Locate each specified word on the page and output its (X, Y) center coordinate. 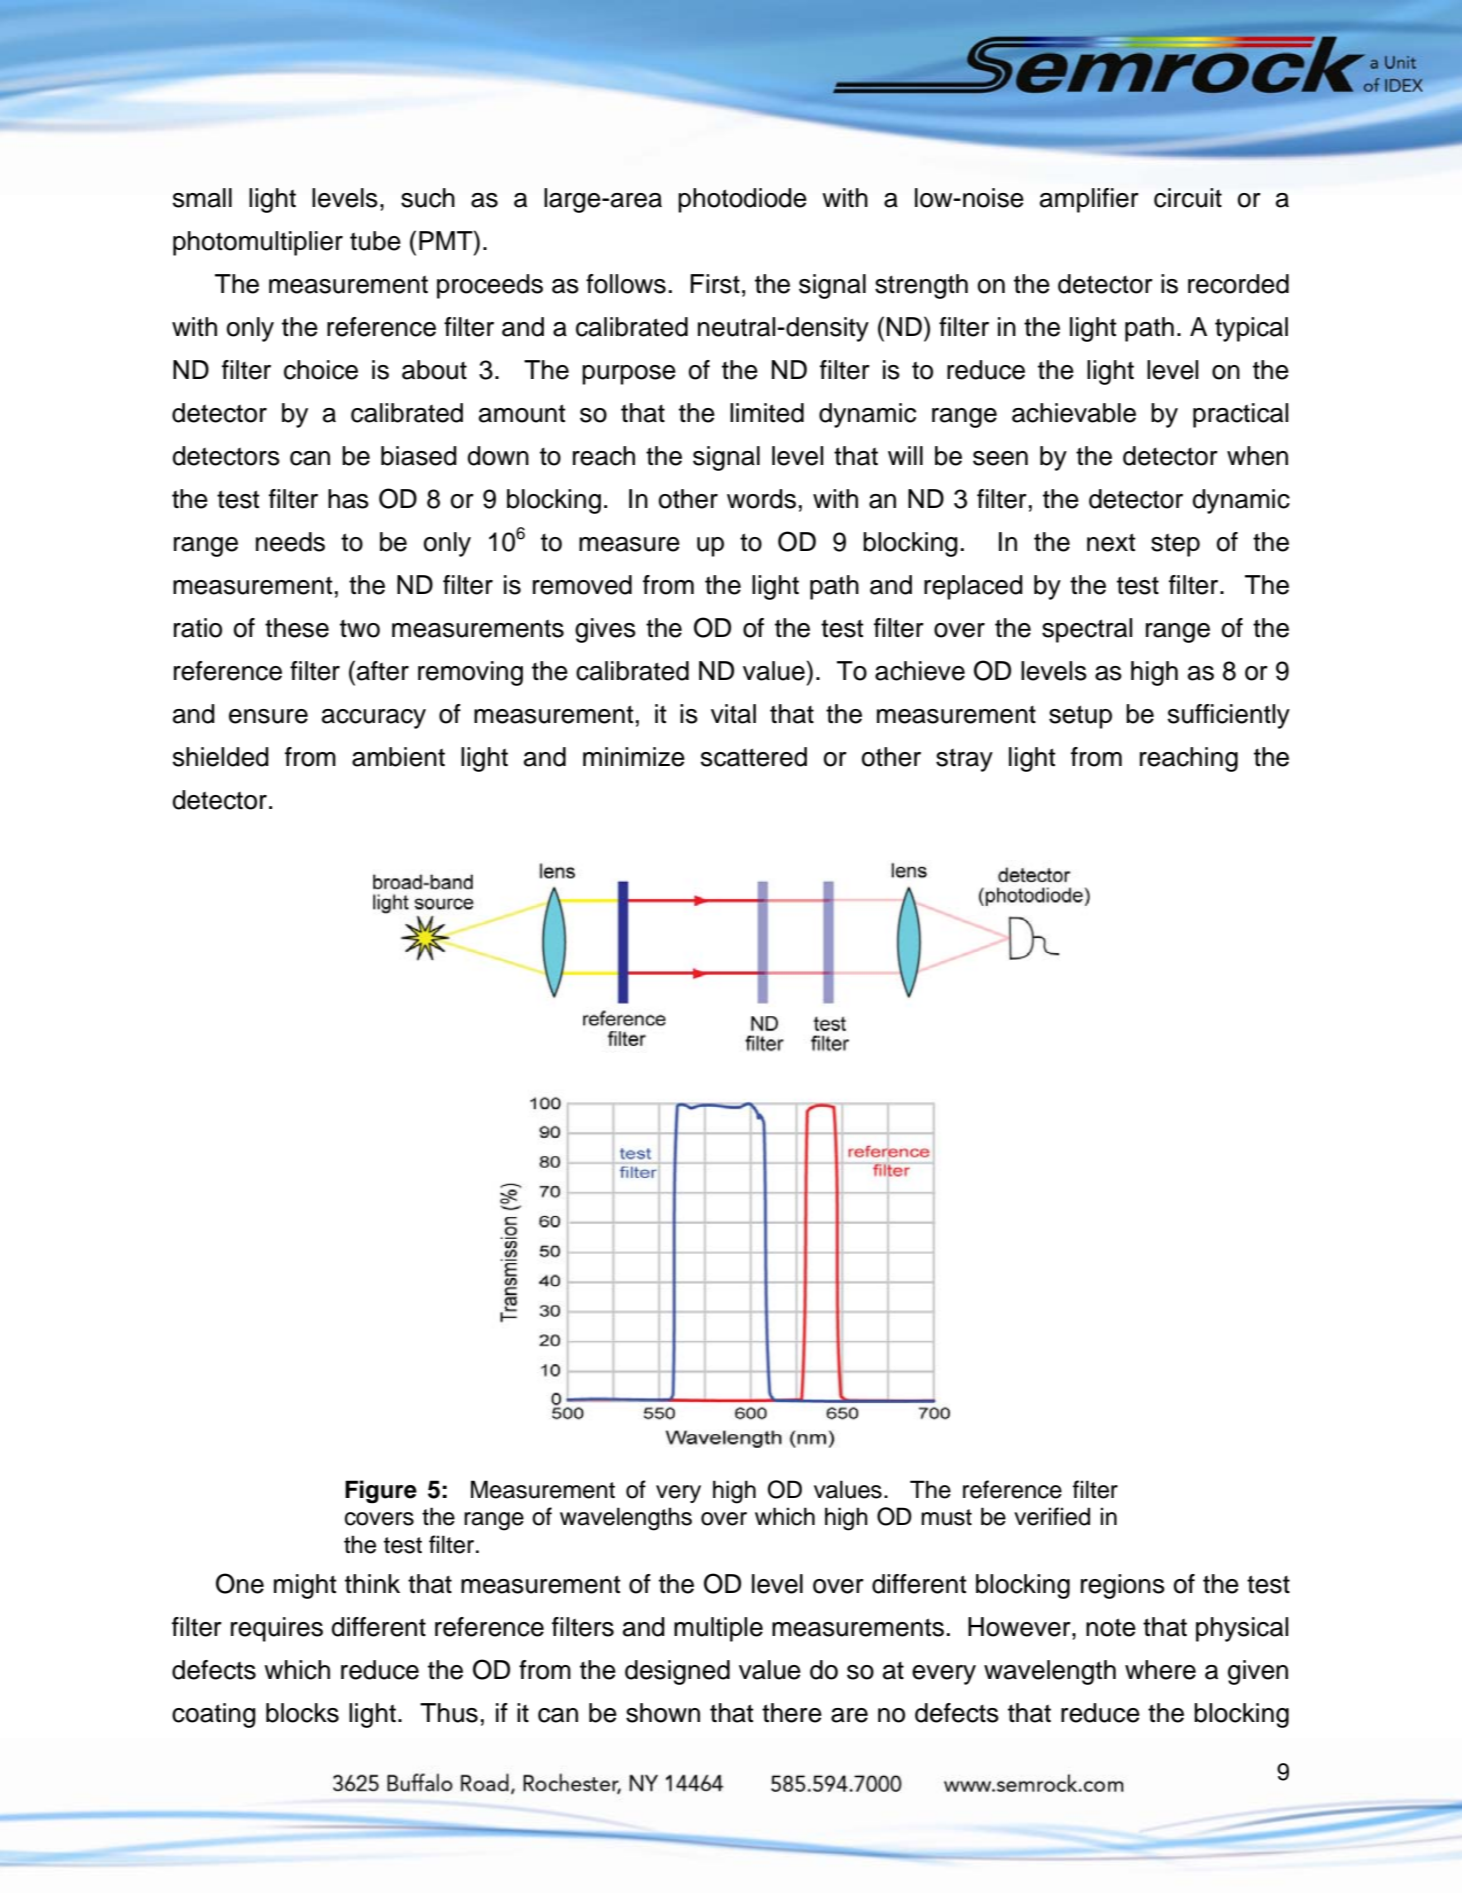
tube (375, 241)
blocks (302, 1713)
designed (677, 1672)
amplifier (1089, 200)
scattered (754, 757)
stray (964, 760)
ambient (398, 757)
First (715, 284)
